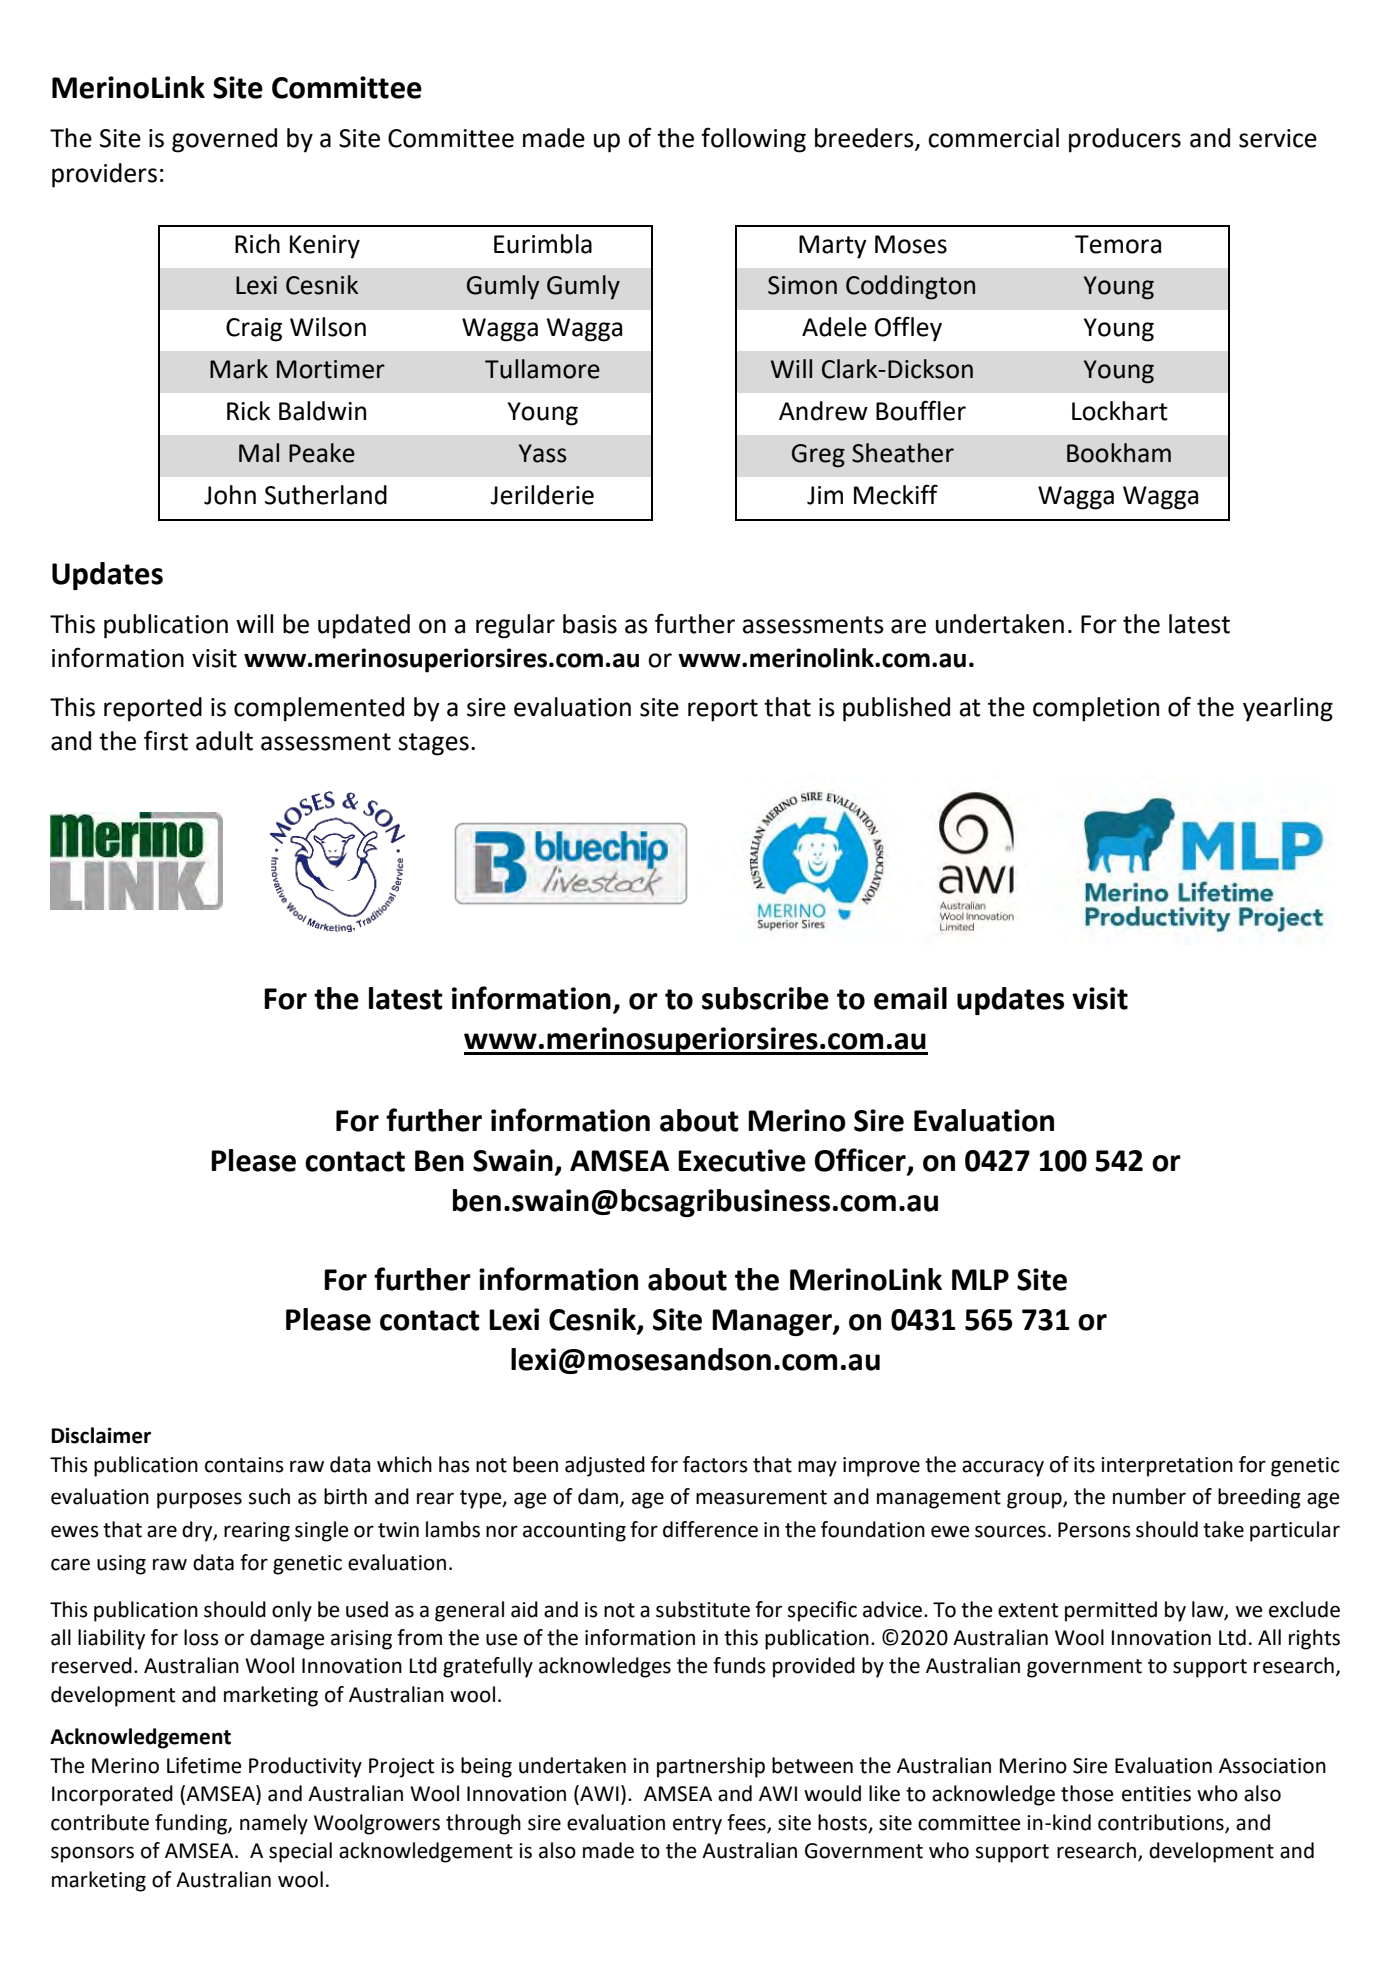 This image has width=1388, height=1963. What do you see at coordinates (765, 998) in the image?
I see `subscribe` at bounding box center [765, 998].
